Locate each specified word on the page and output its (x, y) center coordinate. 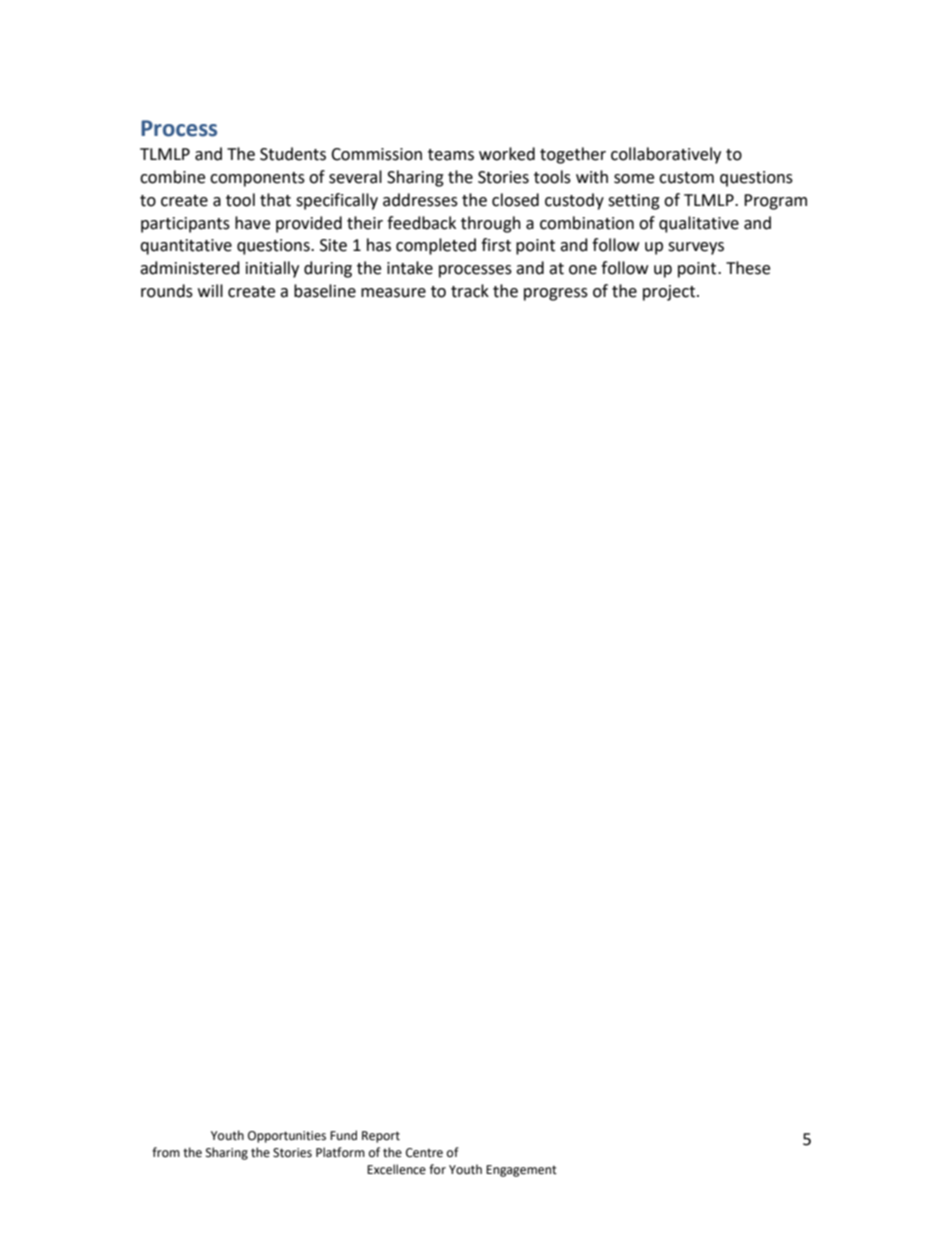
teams (451, 155)
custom (686, 178)
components (257, 179)
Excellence (396, 1169)
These (748, 268)
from (166, 1152)
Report (381, 1137)
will (210, 290)
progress (556, 294)
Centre (424, 1153)
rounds (167, 291)
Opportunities (287, 1137)
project (670, 293)
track (470, 291)
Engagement (521, 1171)
